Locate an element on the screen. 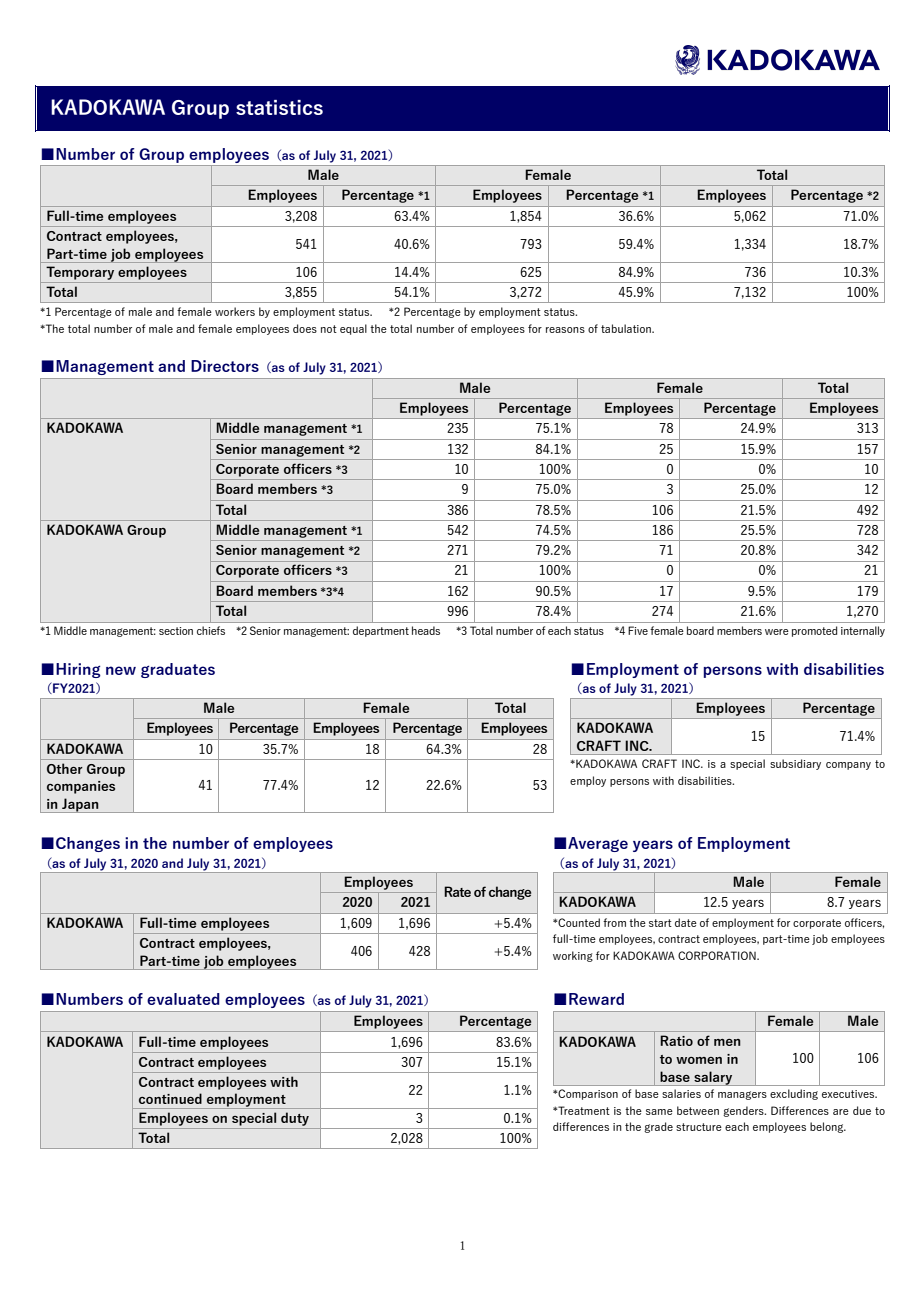 This screenshot has width=924, height=1308. continued is located at coordinates (170, 1098).
